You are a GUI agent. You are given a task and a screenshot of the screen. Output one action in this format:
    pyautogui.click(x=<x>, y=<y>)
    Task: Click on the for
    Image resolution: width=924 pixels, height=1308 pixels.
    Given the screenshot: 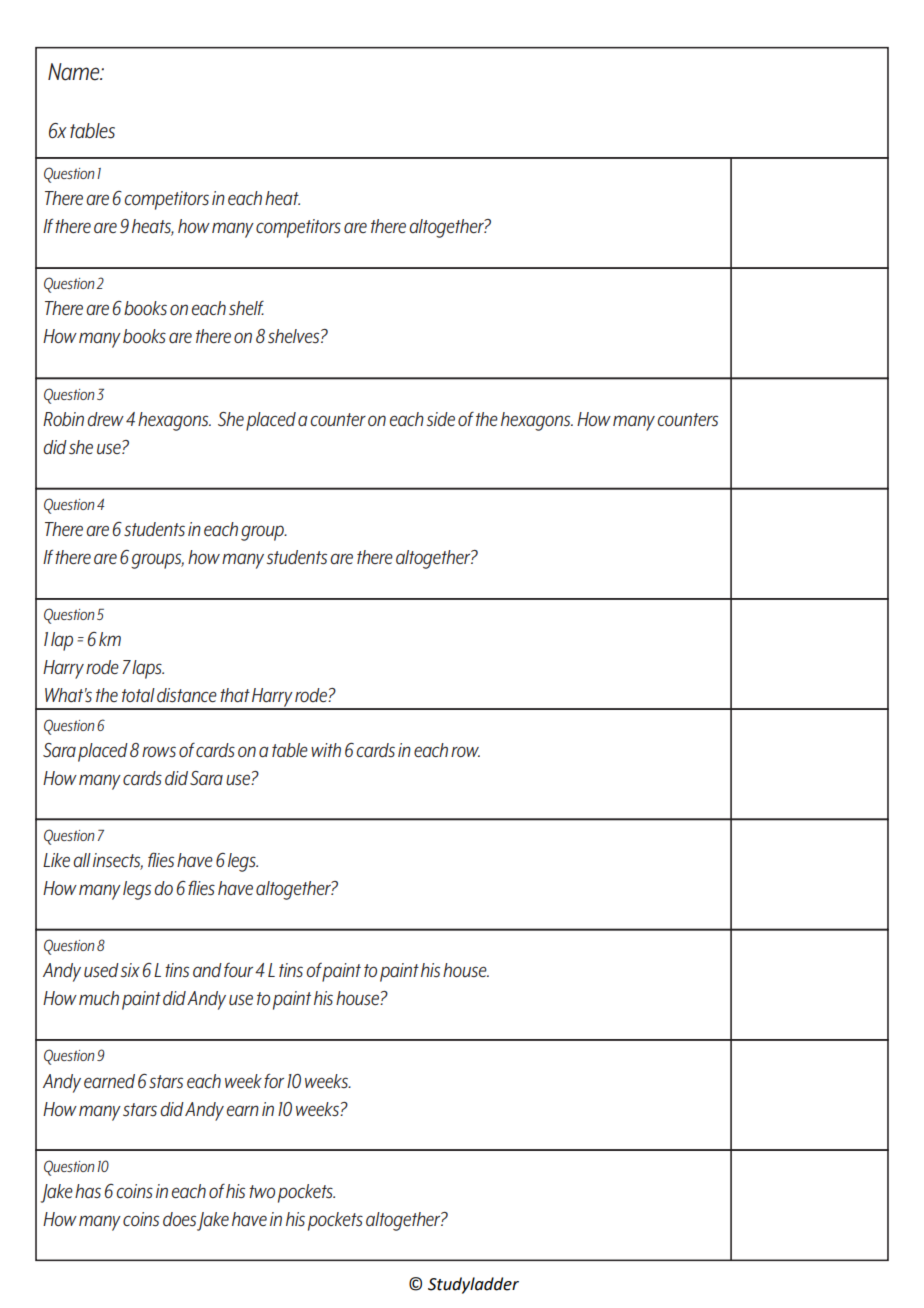 What is the action you would take?
    pyautogui.click(x=274, y=1080)
